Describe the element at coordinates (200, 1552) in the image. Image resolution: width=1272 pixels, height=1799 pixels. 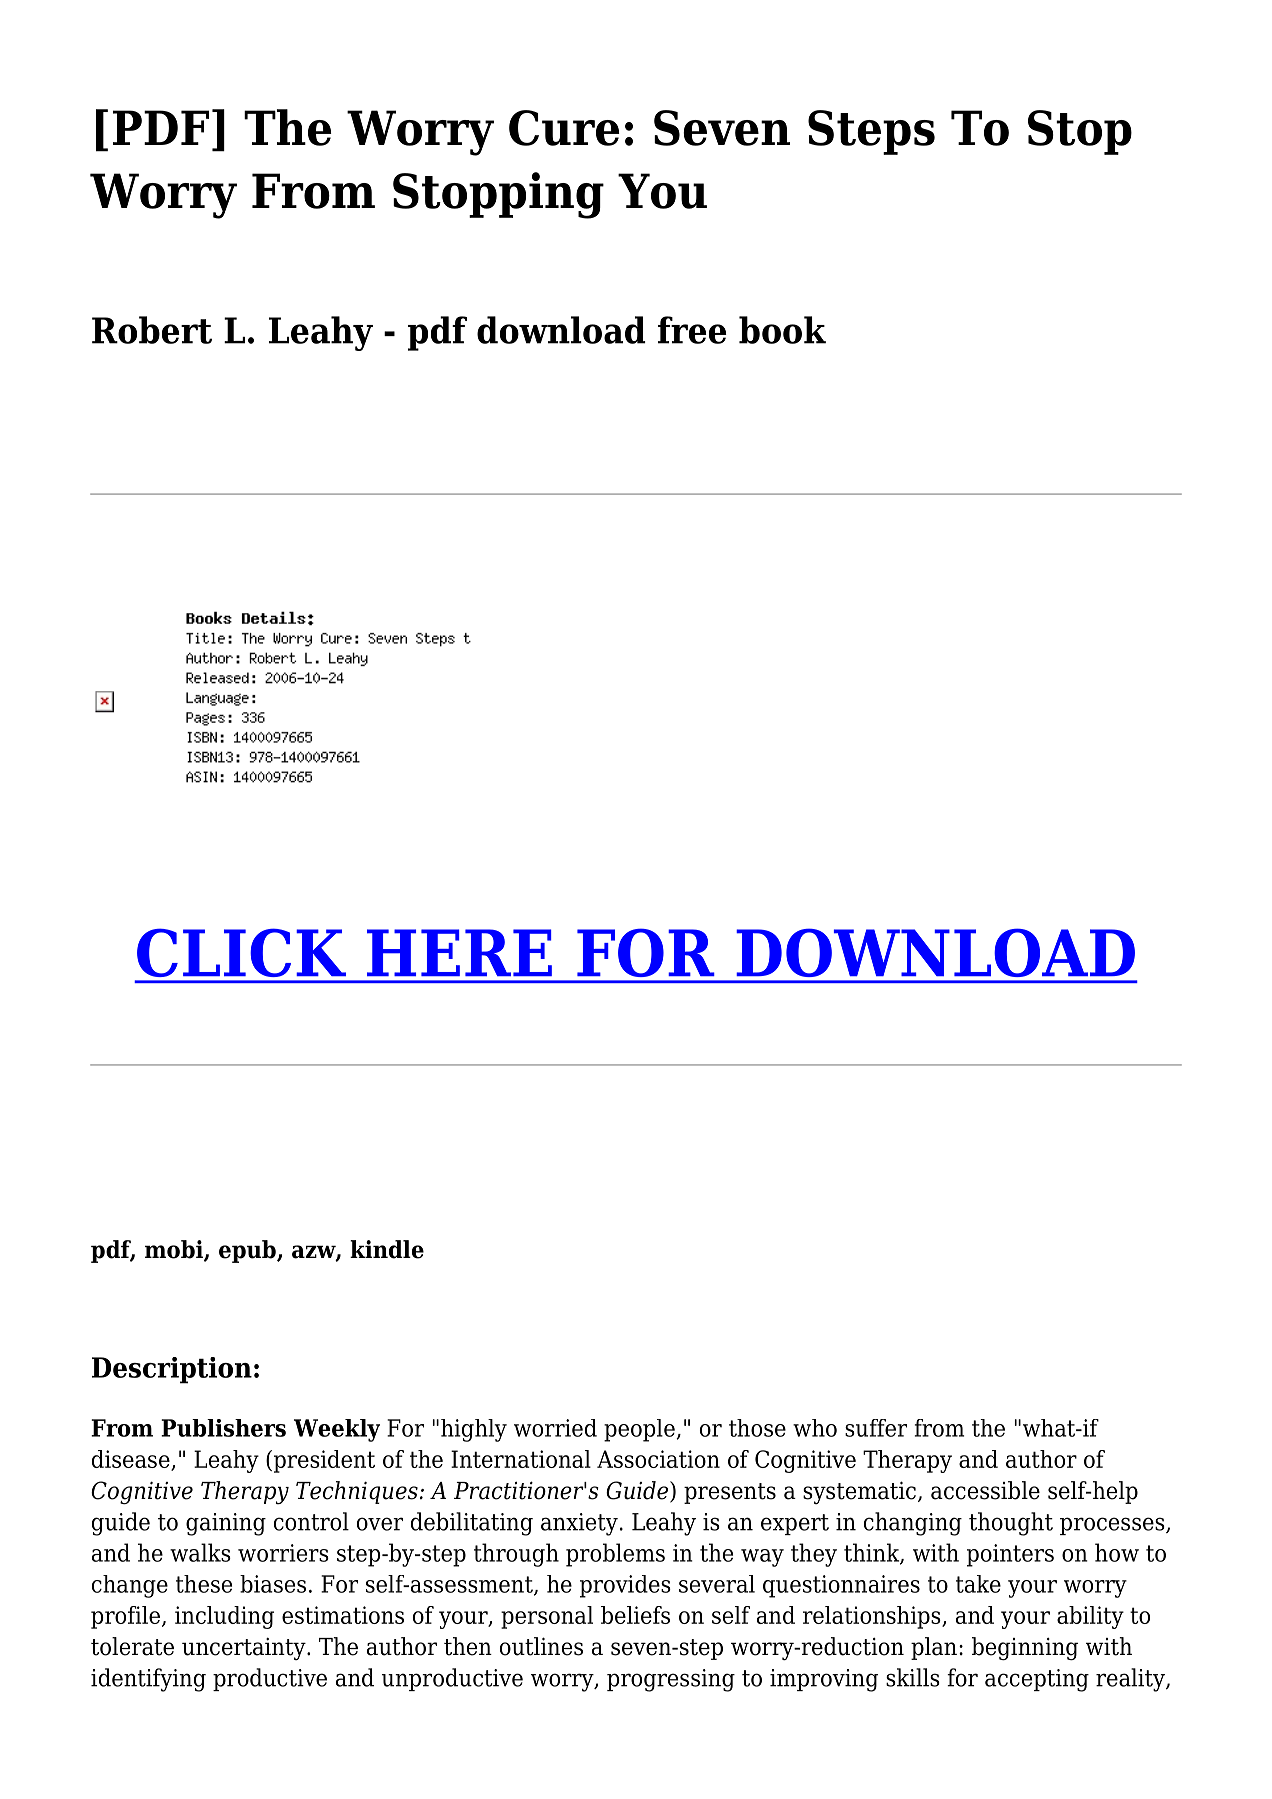
I see `walks` at that location.
